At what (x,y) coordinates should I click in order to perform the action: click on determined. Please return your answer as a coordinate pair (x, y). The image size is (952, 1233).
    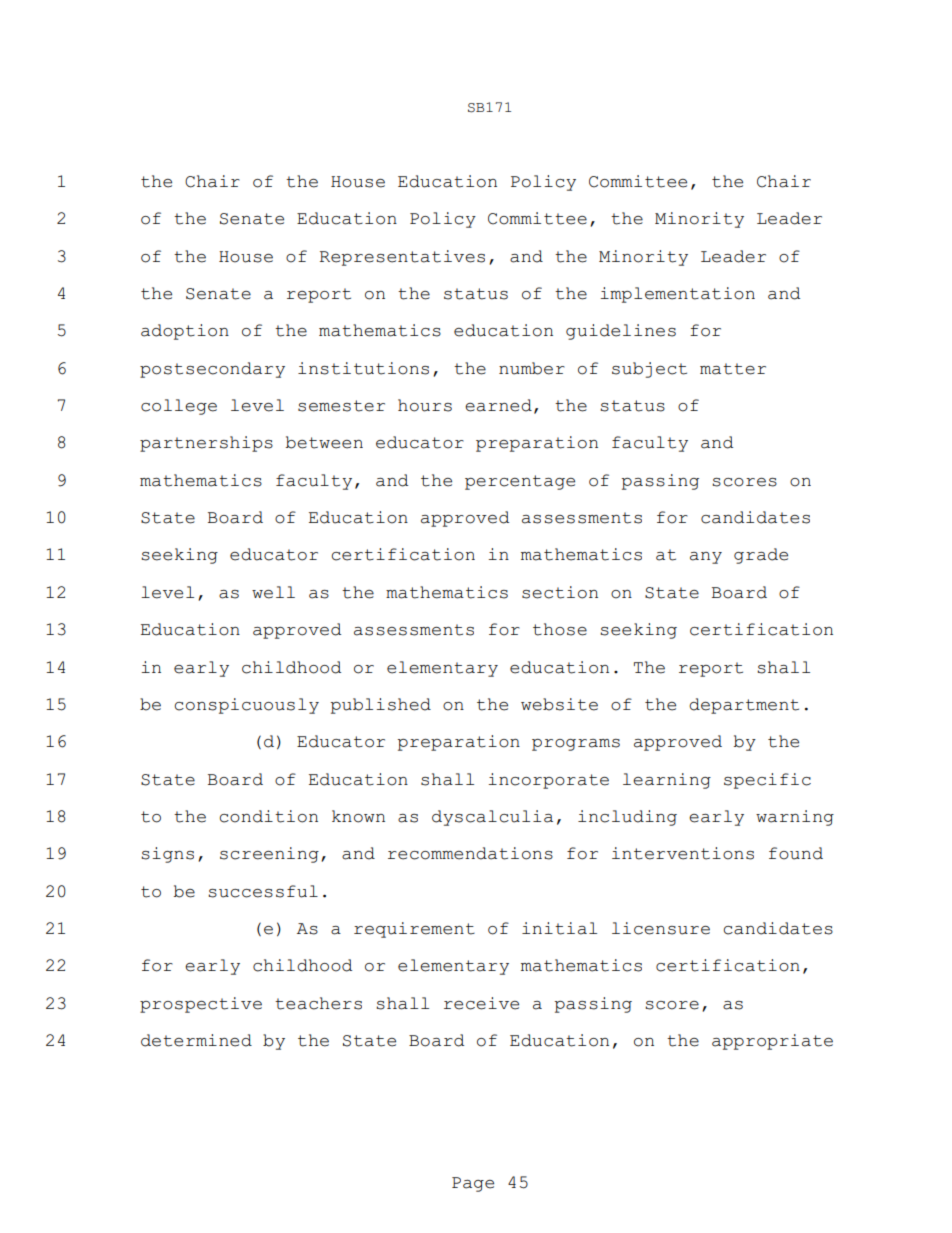
    Looking at the image, I should click on (196, 1040).
